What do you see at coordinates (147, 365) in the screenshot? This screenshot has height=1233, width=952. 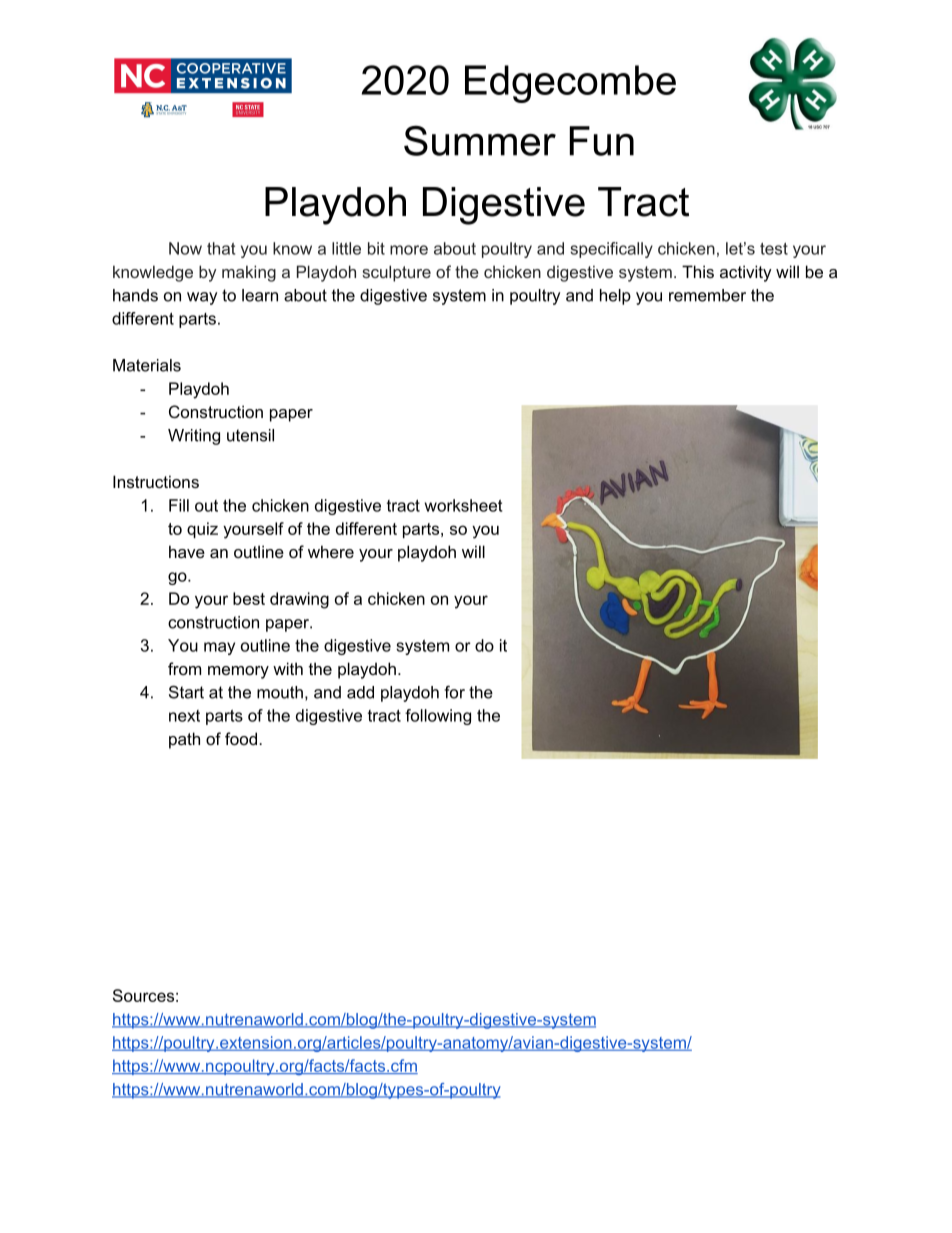 I see `Materials` at bounding box center [147, 365].
